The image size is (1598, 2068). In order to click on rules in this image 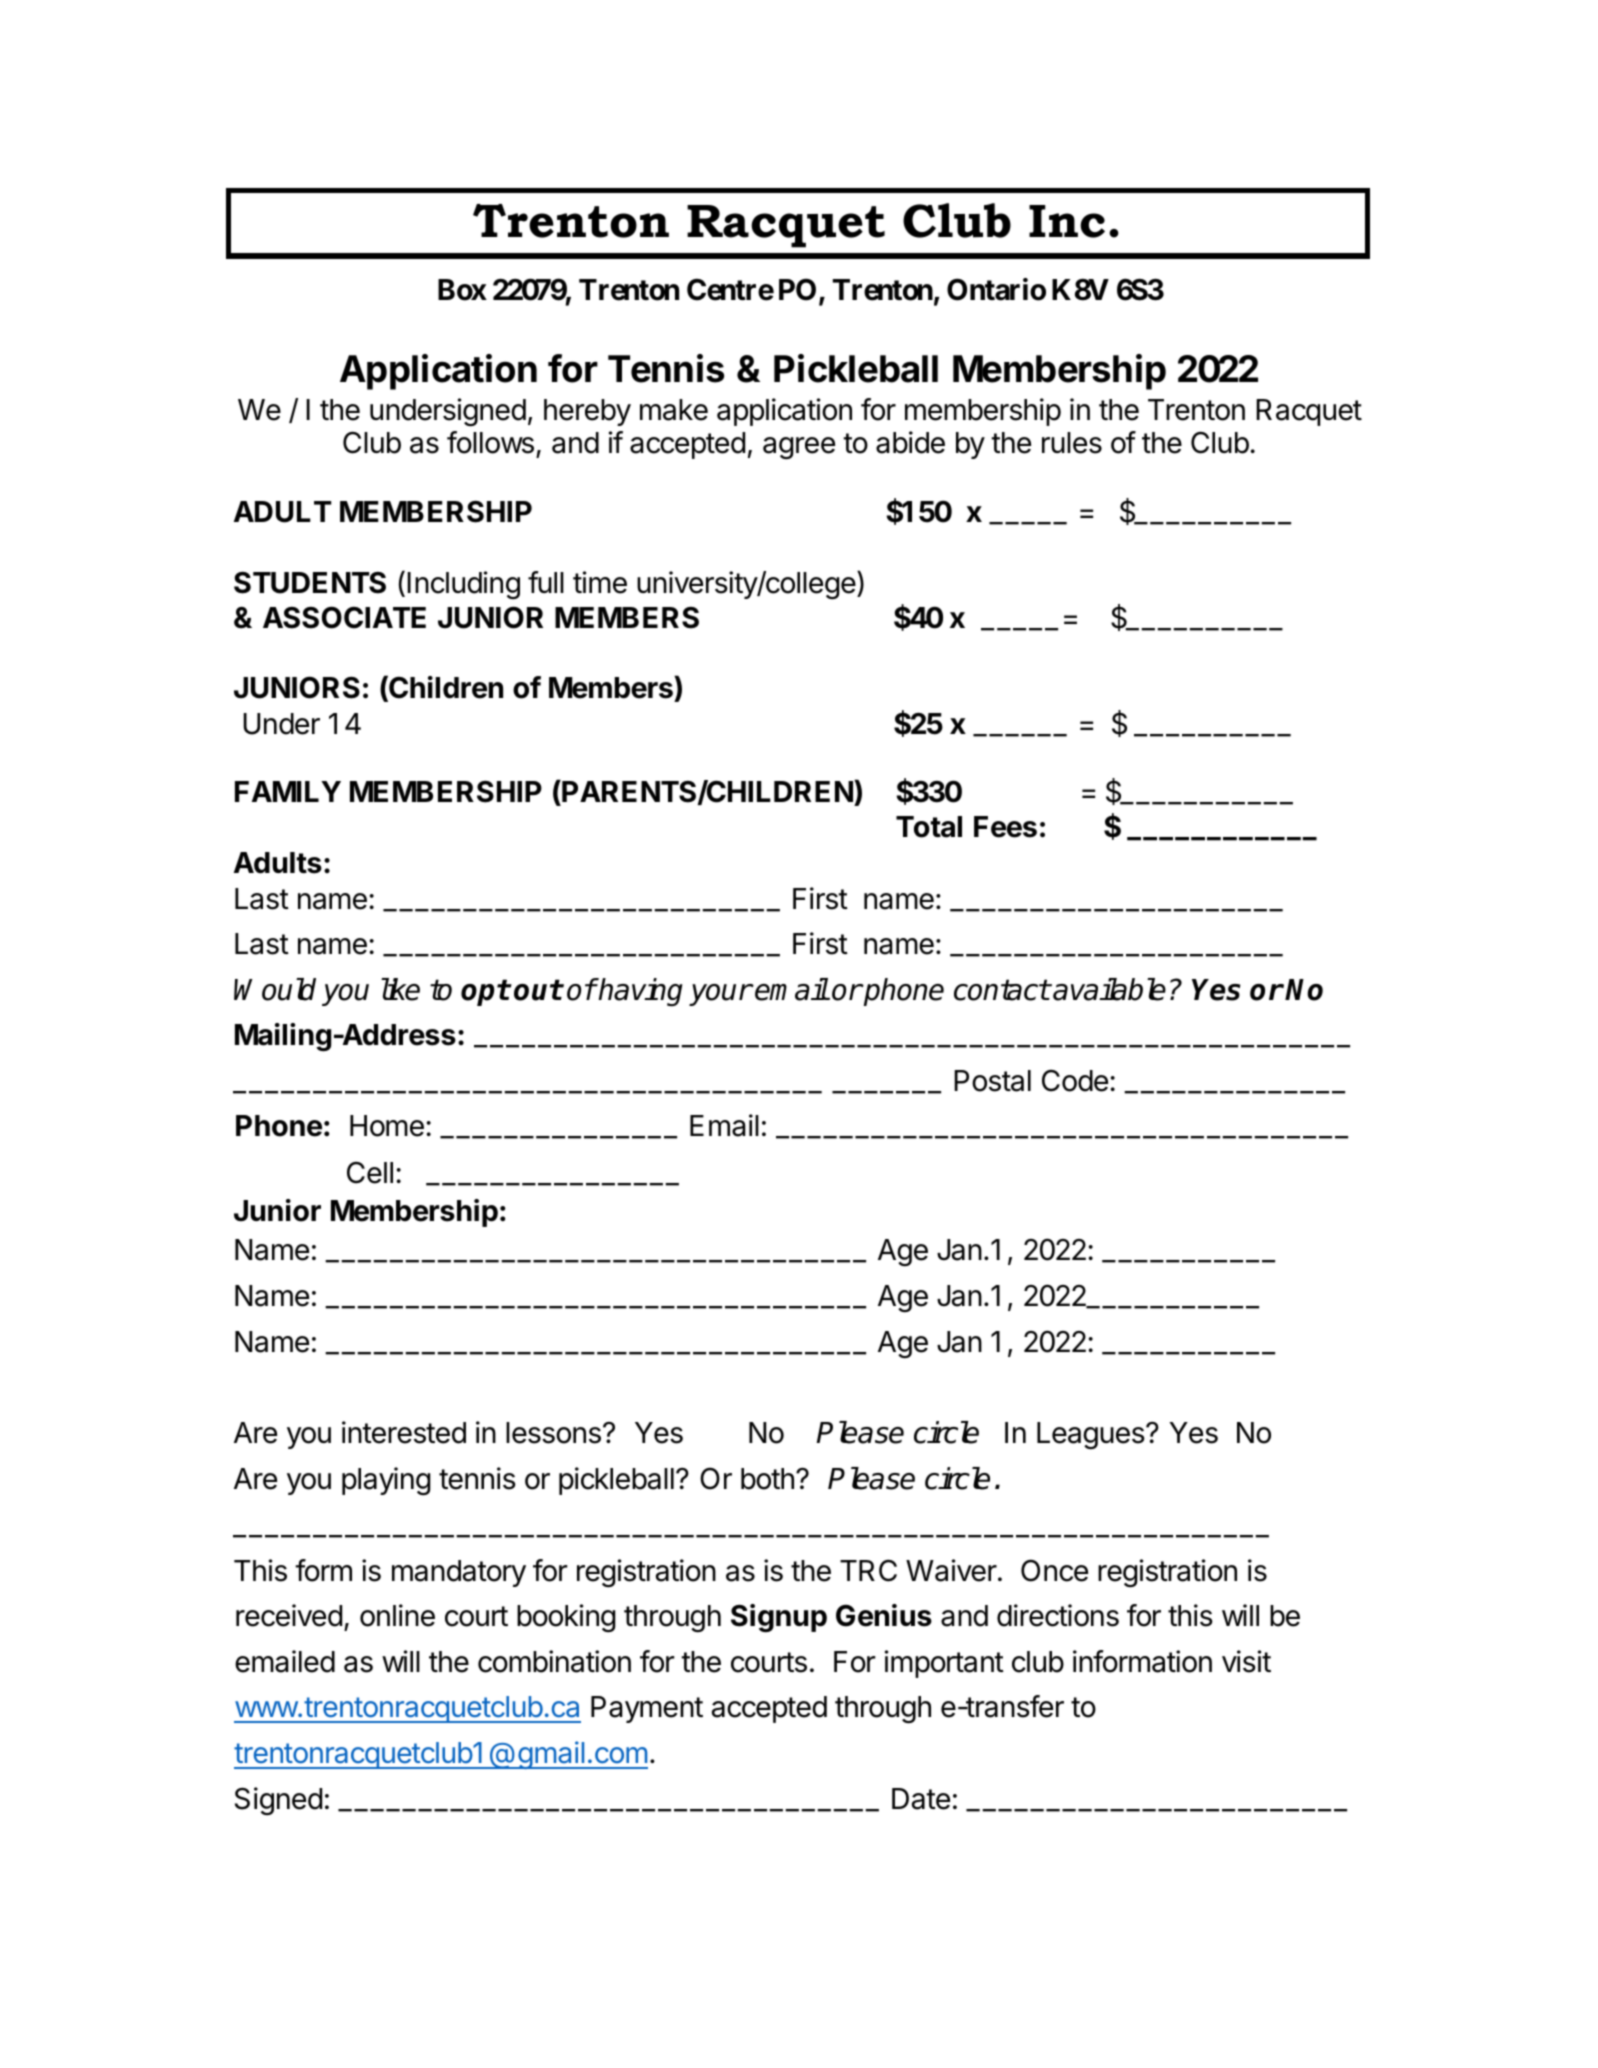, I will do `click(1072, 443)`.
